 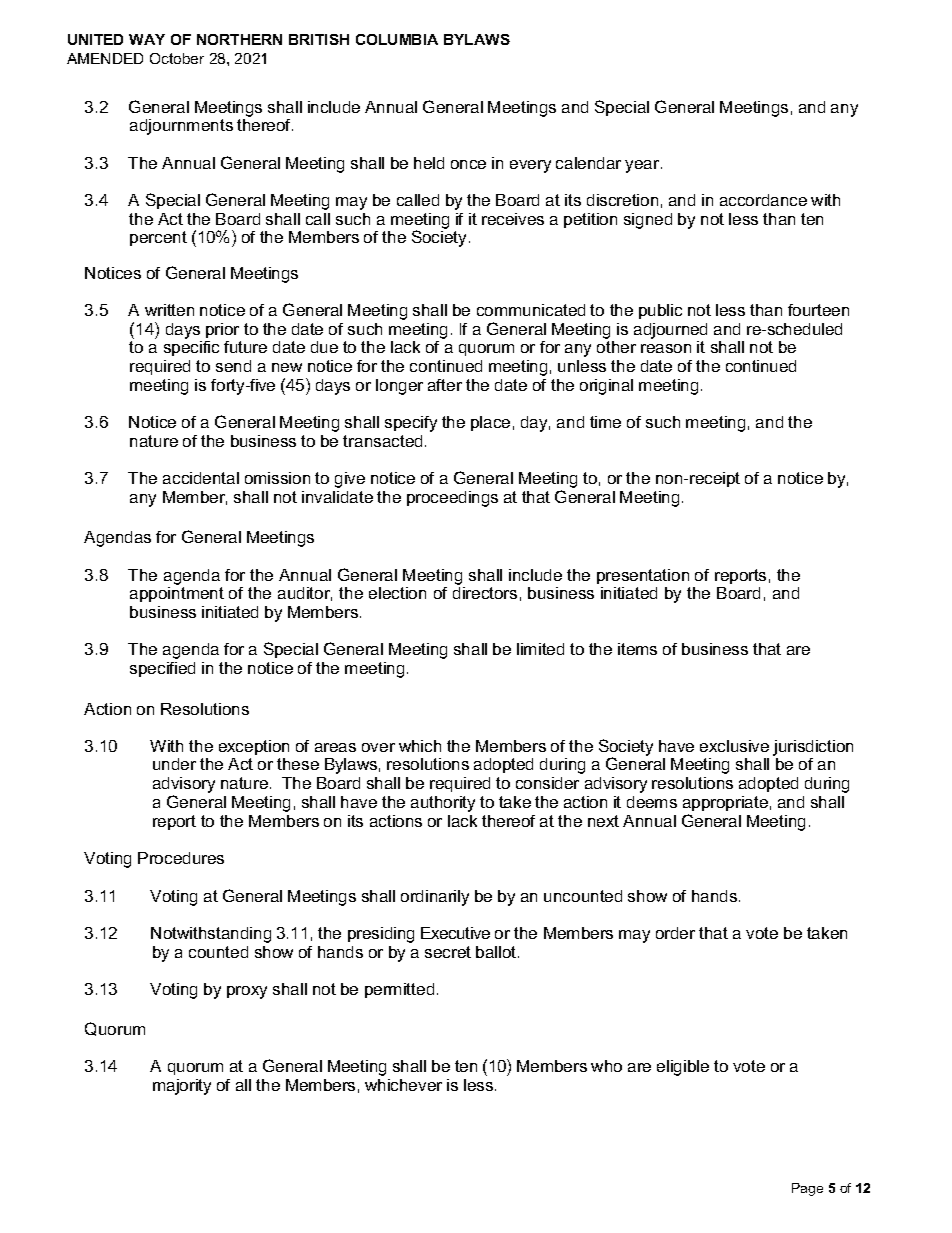 What do you see at coordinates (606, 1066) in the screenshot?
I see `who` at bounding box center [606, 1066].
